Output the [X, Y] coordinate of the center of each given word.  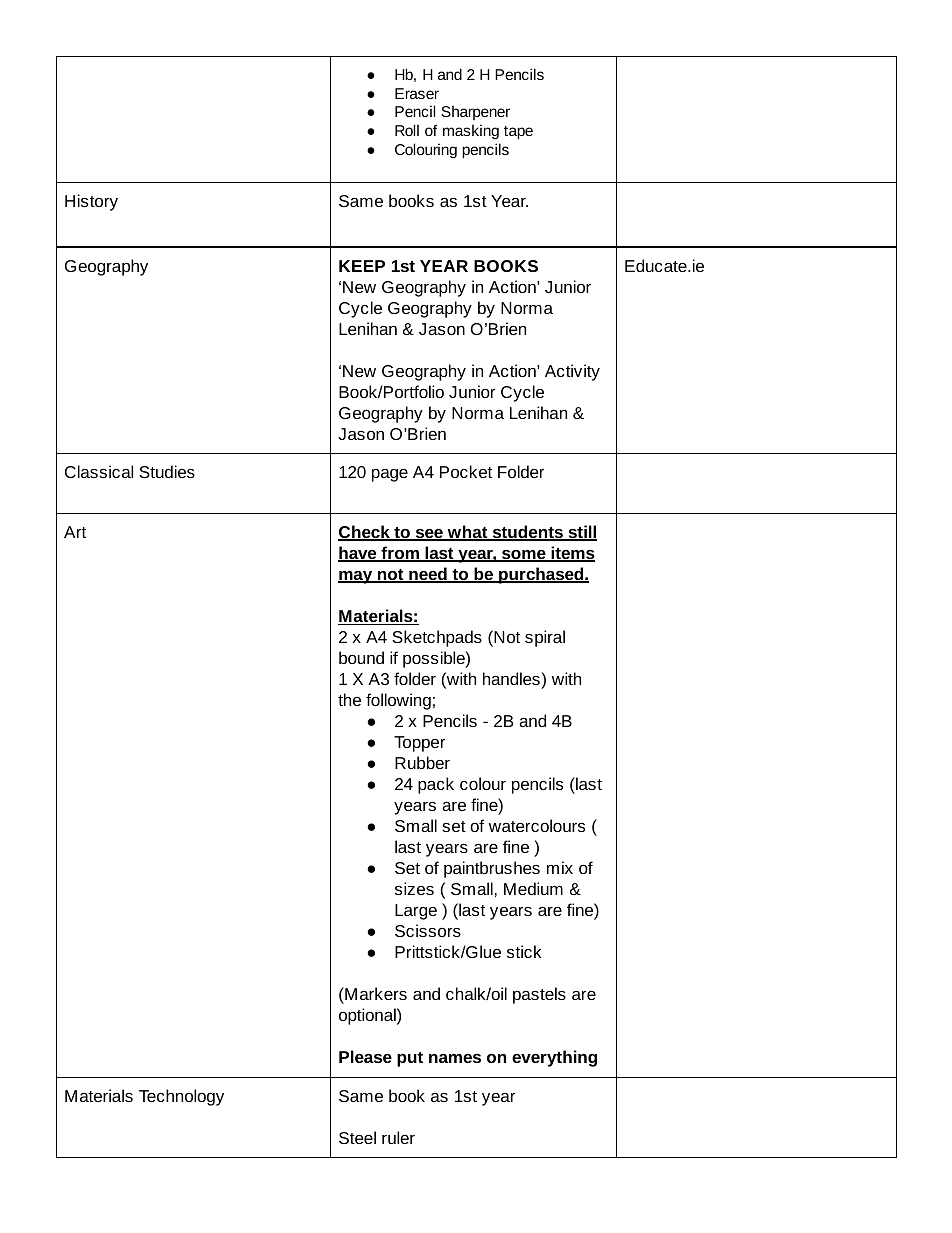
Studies [167, 471]
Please [365, 1056]
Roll [407, 130]
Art [75, 532]
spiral [545, 638]
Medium [533, 888]
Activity [572, 372]
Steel [357, 1137]
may [356, 577]
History [91, 202]
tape [518, 133]
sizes [414, 888]
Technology [181, 1097]
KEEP [362, 266]
